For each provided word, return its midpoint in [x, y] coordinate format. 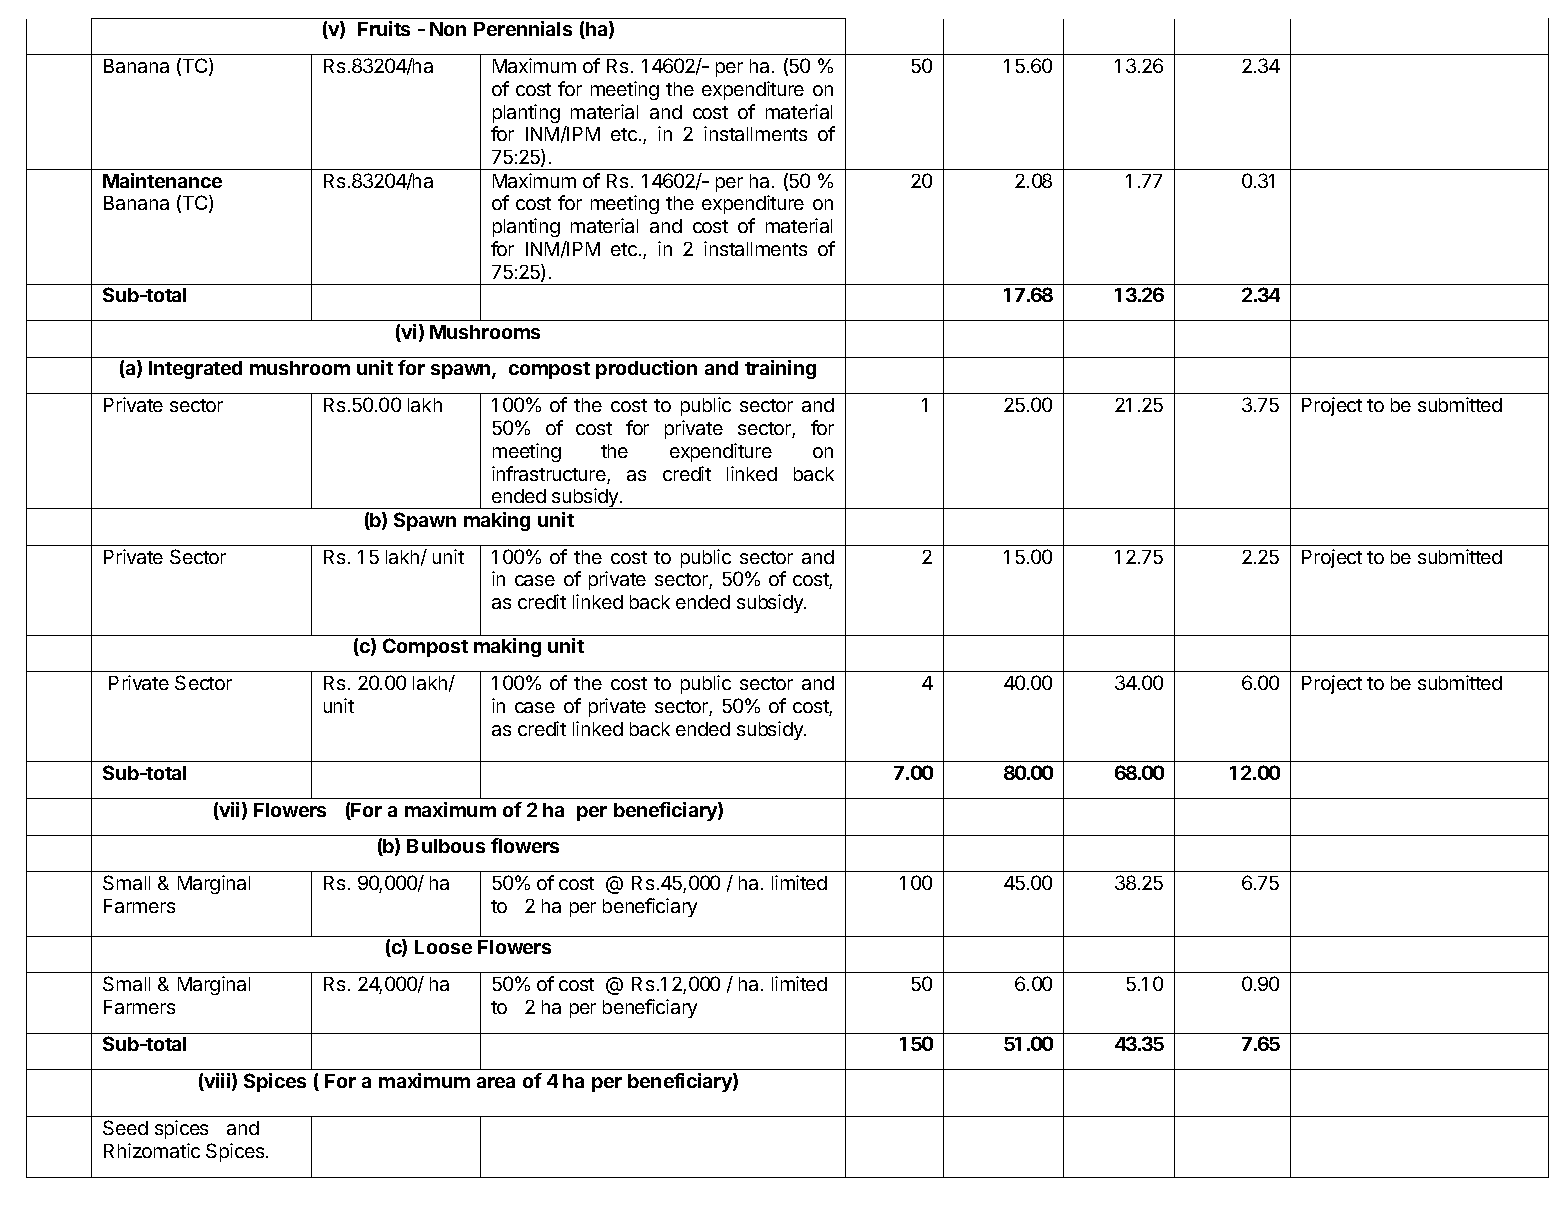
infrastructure [550, 475]
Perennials [523, 28]
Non [448, 29]
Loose [443, 947]
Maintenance [162, 180]
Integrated [195, 370]
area [496, 1082]
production [646, 369]
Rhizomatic [152, 1150]
